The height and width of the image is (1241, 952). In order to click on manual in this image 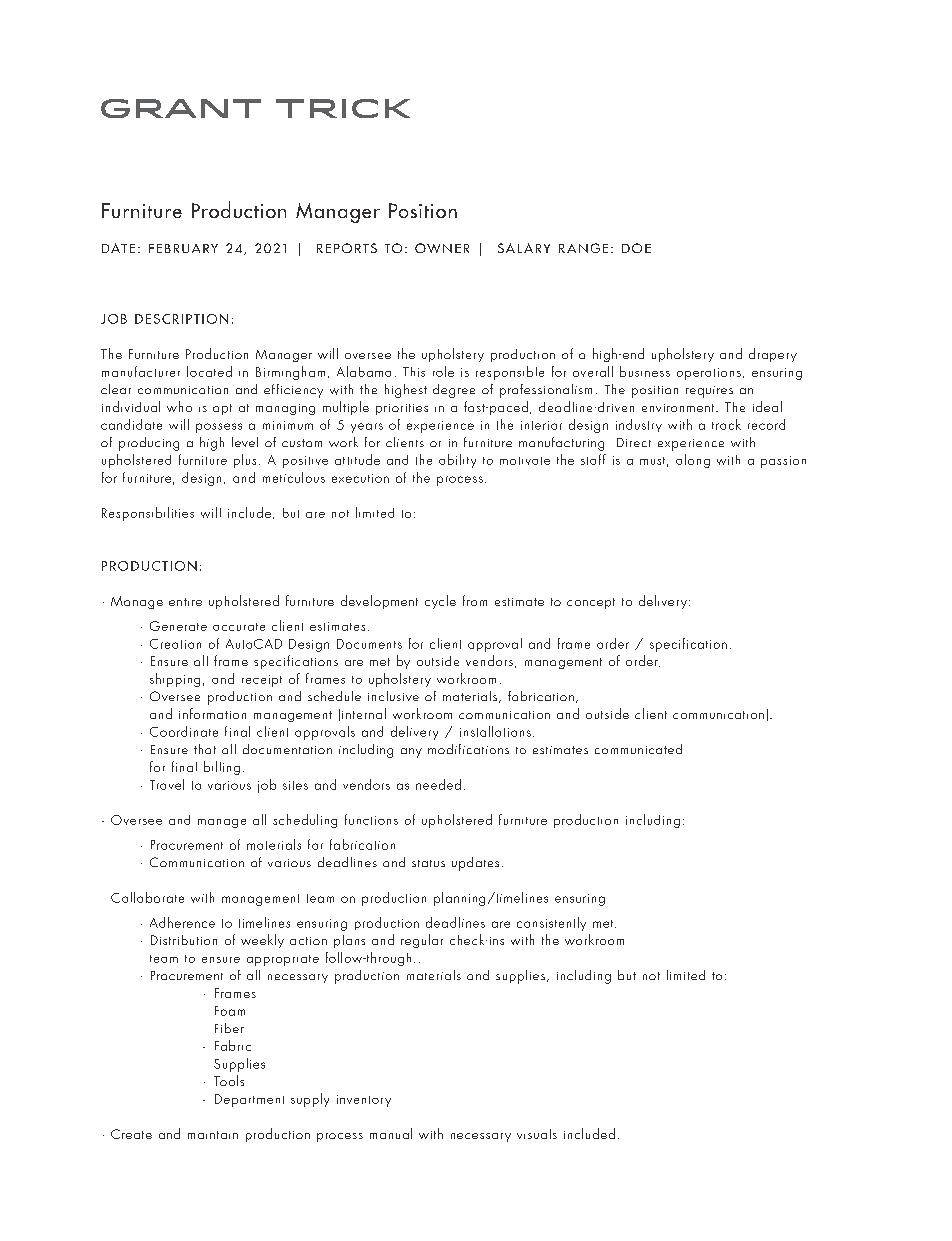, I will do `click(391, 1133)`.
